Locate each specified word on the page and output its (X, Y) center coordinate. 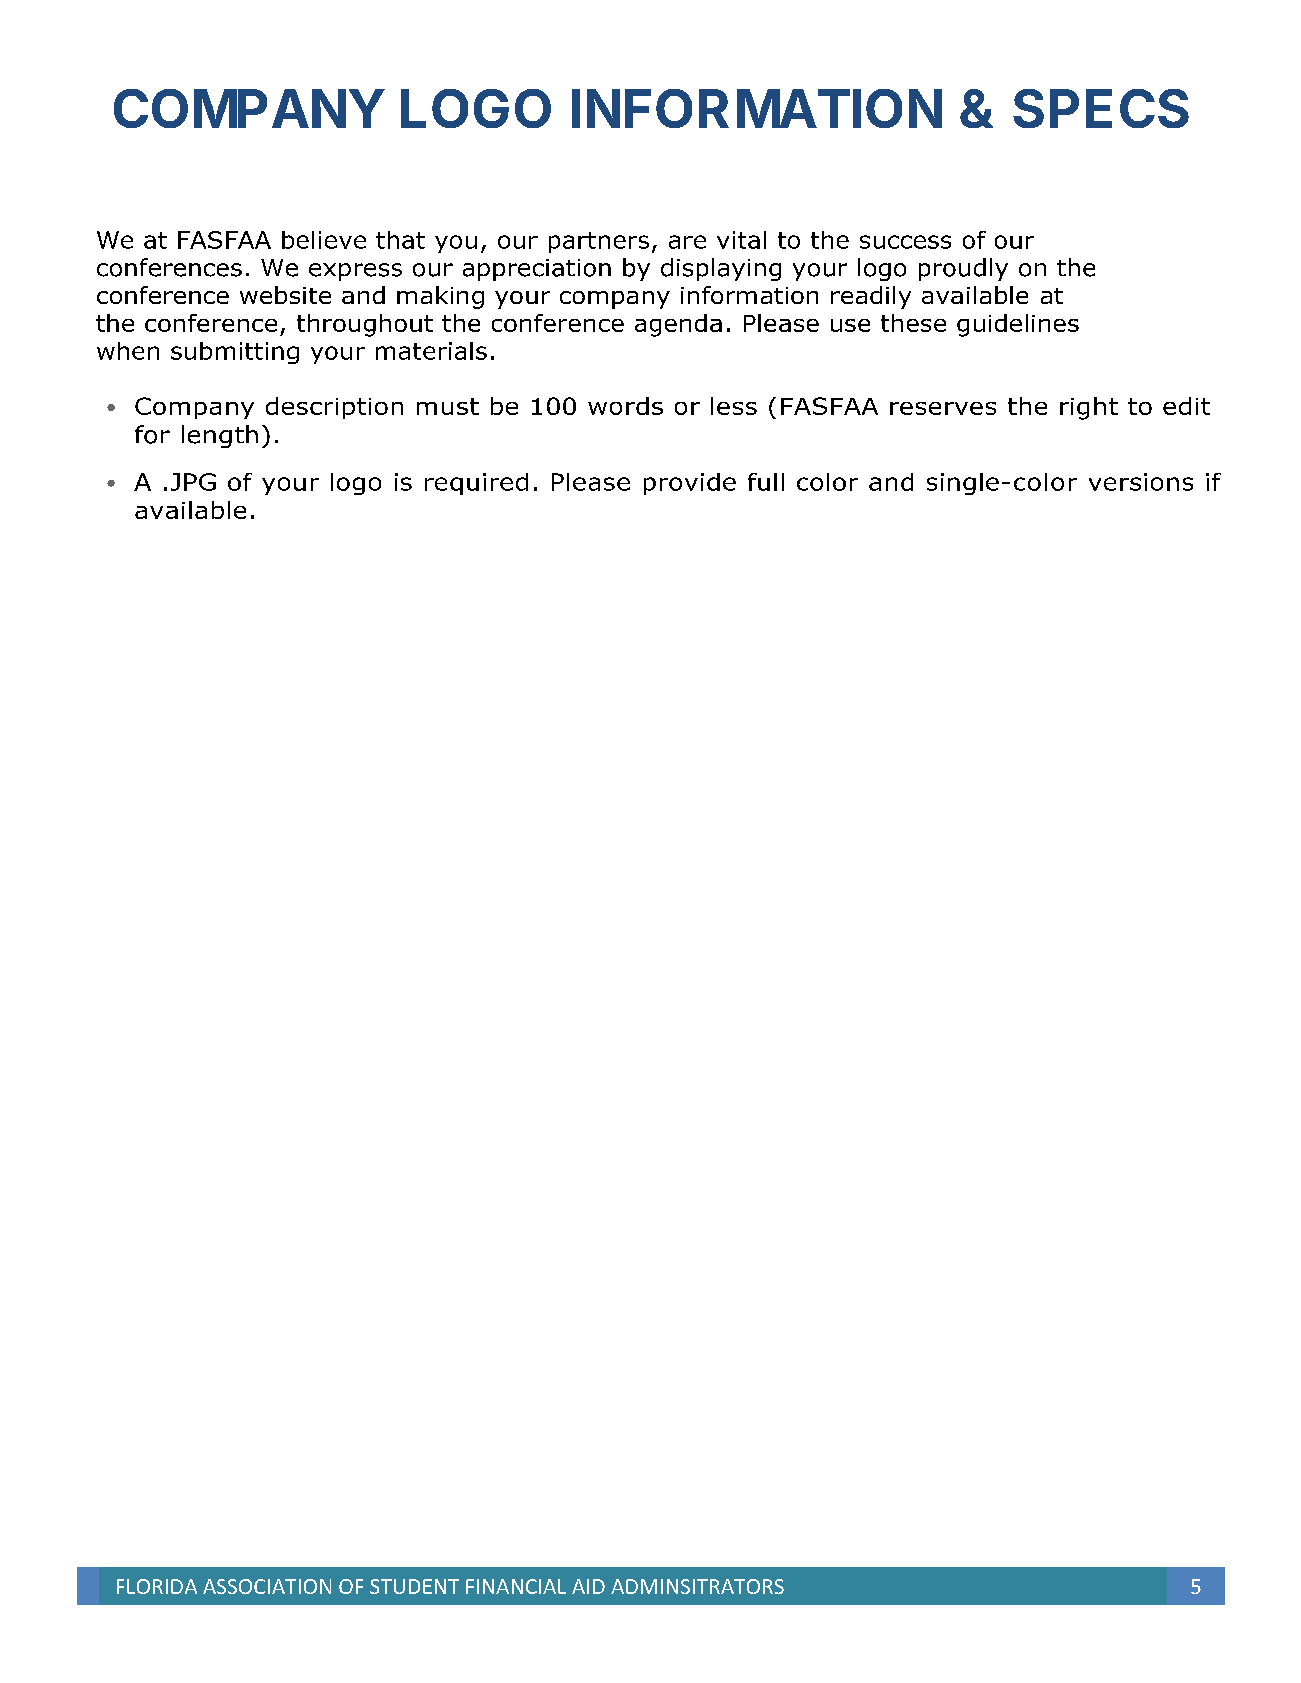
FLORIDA (157, 1586)
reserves (943, 408)
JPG (193, 482)
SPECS (1101, 108)
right (1089, 408)
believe (324, 240)
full (766, 482)
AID (588, 1586)
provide (690, 484)
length (220, 436)
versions (1141, 482)
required (476, 484)
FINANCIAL (516, 1586)
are (687, 242)
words (625, 406)
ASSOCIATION (267, 1586)
